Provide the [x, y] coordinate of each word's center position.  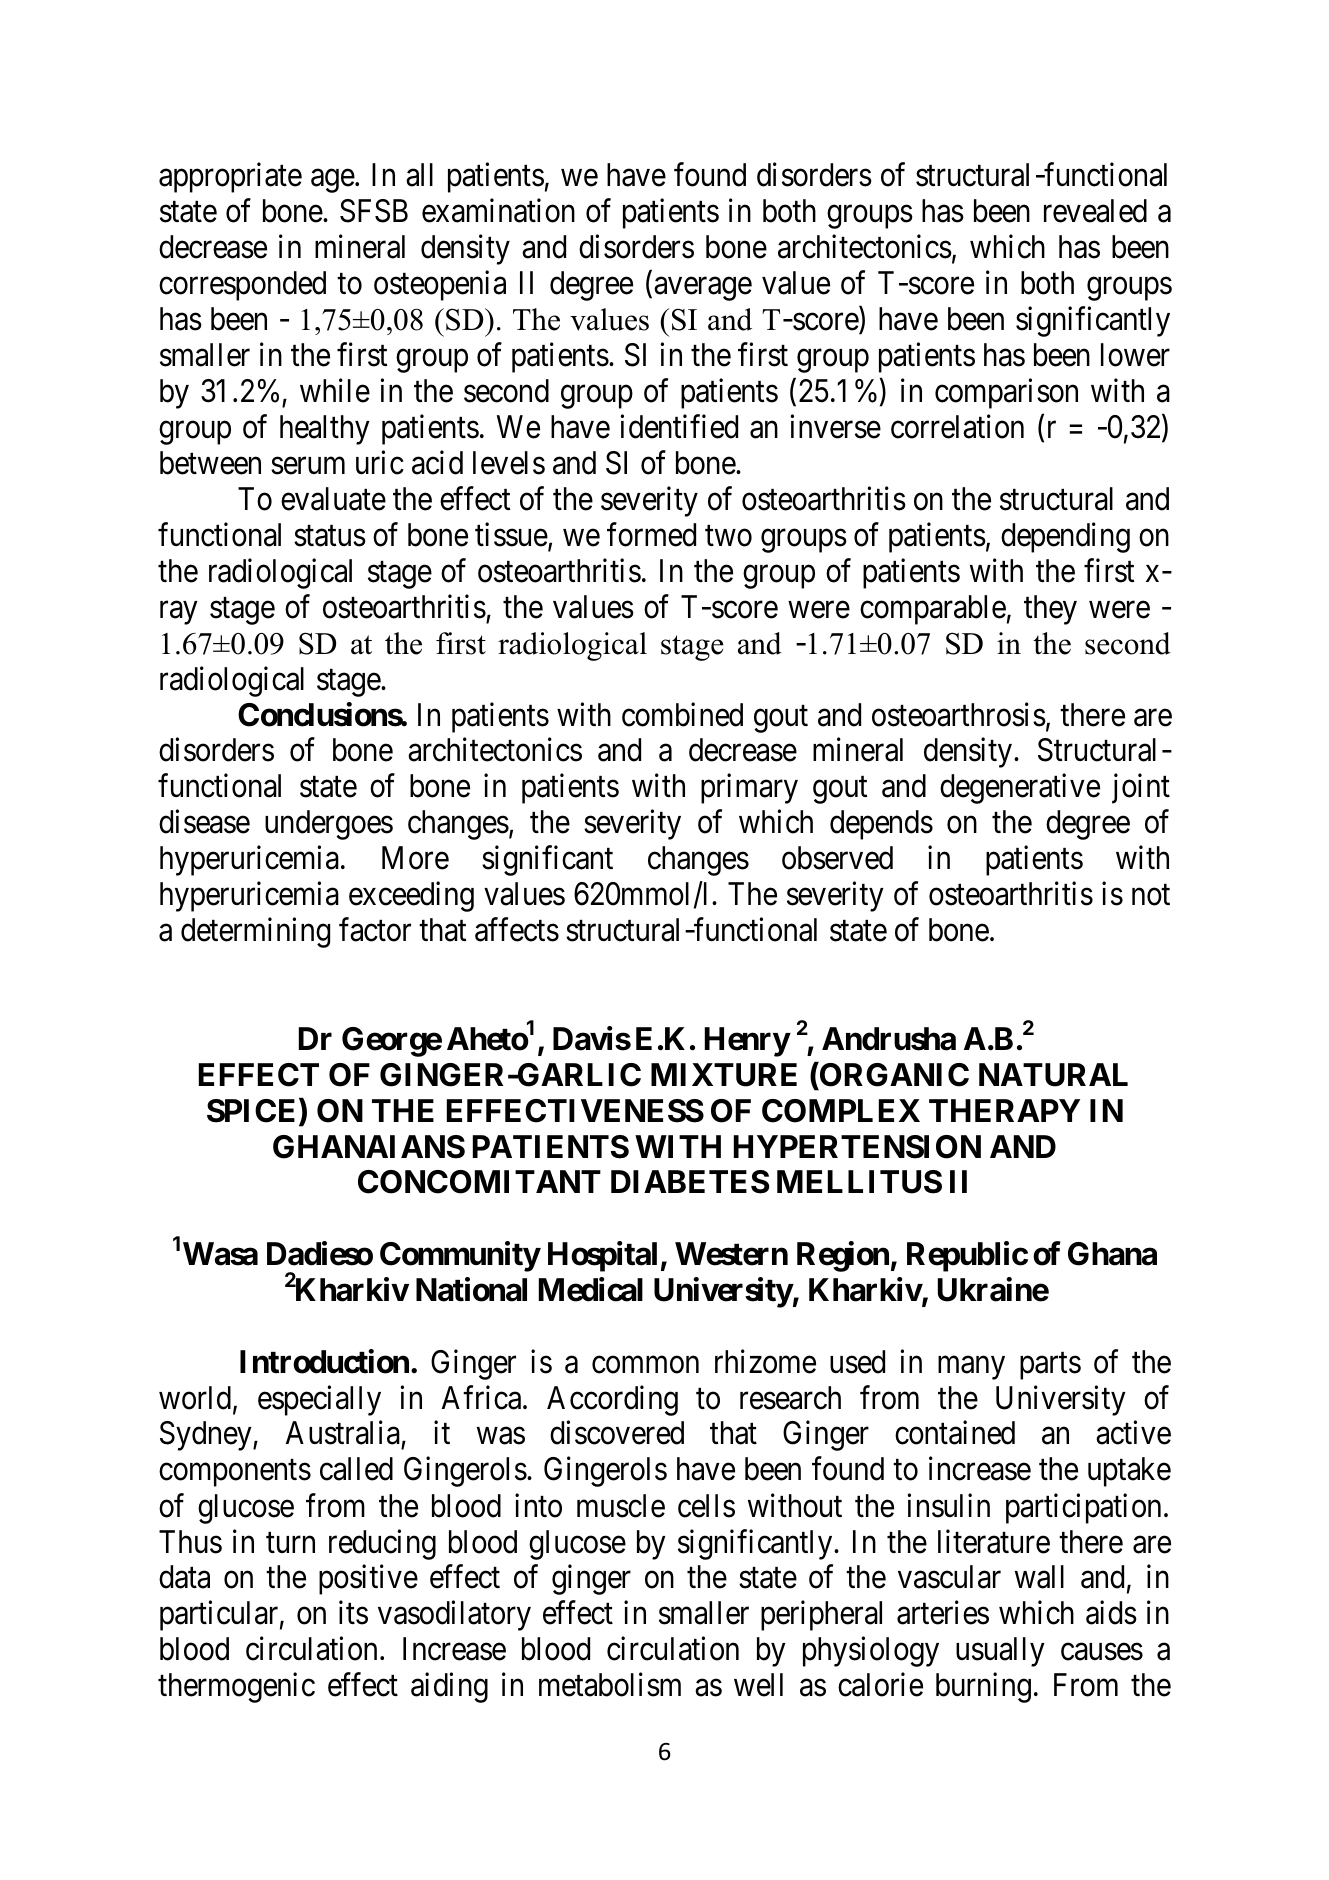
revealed [1095, 211]
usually [1000, 1652]
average [703, 289]
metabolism [610, 1685]
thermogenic [236, 1688]
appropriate [230, 178]
